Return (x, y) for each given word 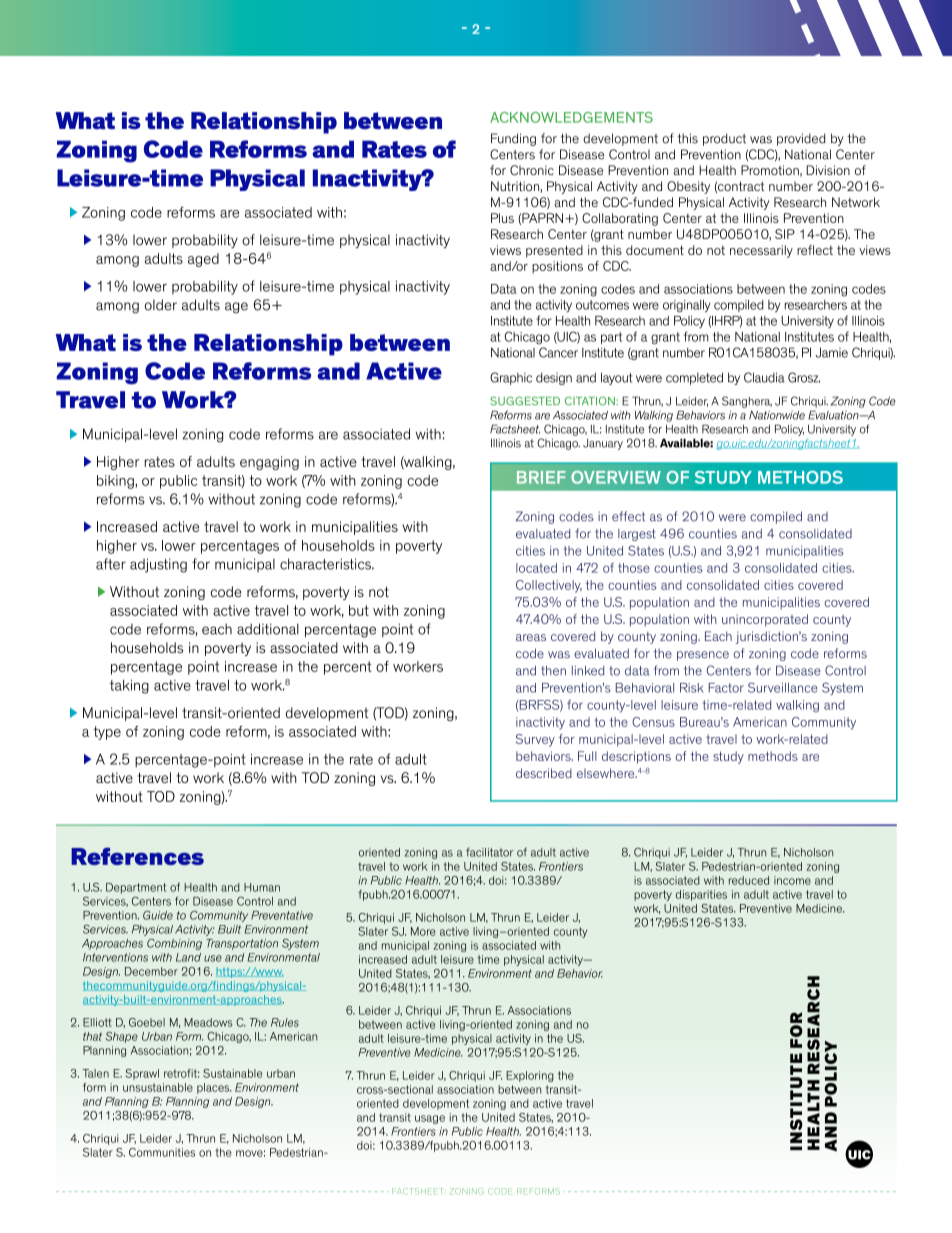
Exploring (530, 1076)
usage (430, 1119)
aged (203, 260)
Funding (513, 139)
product (724, 139)
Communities (162, 1152)
